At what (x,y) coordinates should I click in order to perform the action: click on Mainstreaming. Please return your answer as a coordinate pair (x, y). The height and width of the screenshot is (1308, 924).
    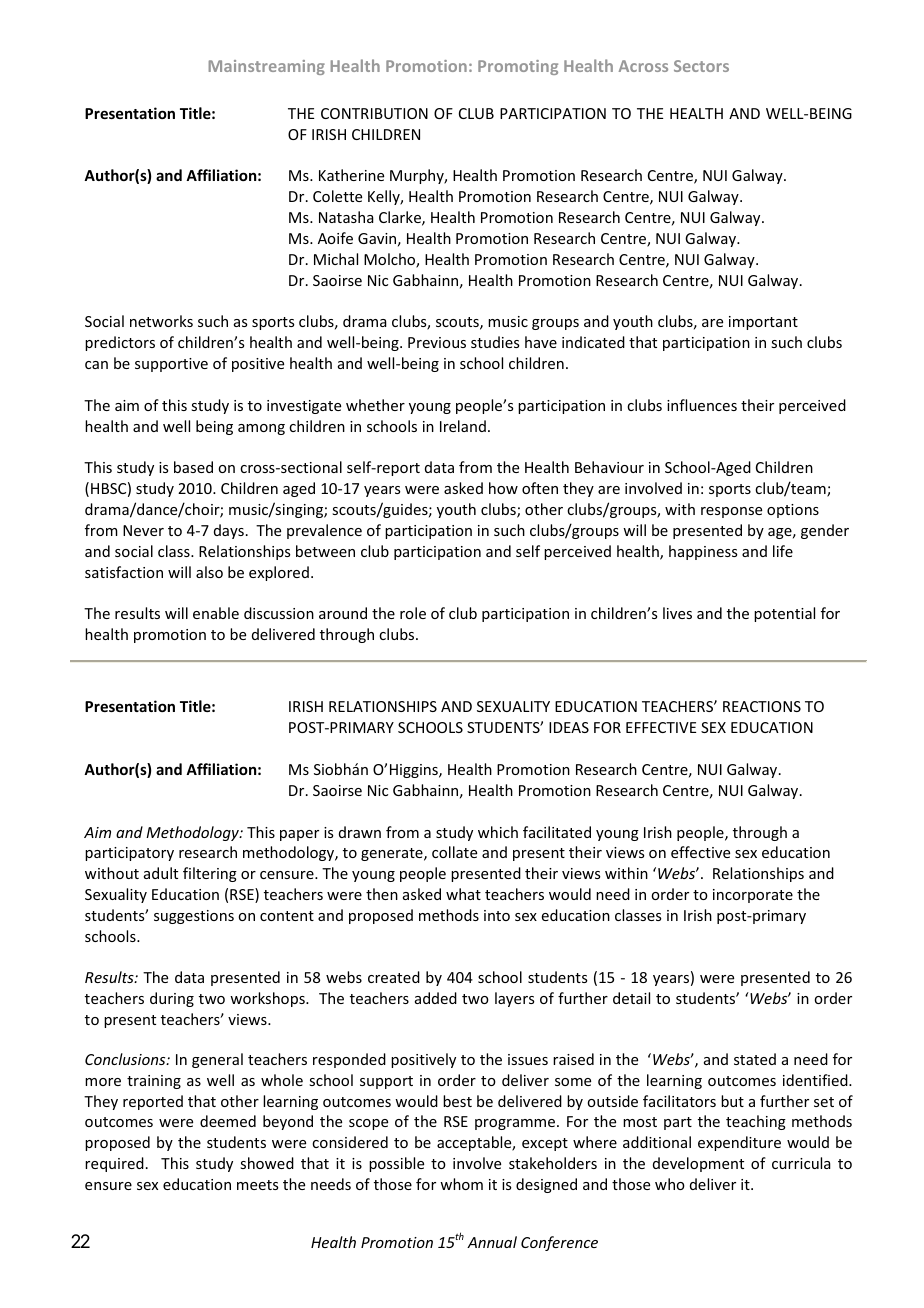
    Looking at the image, I should click on (267, 67).
